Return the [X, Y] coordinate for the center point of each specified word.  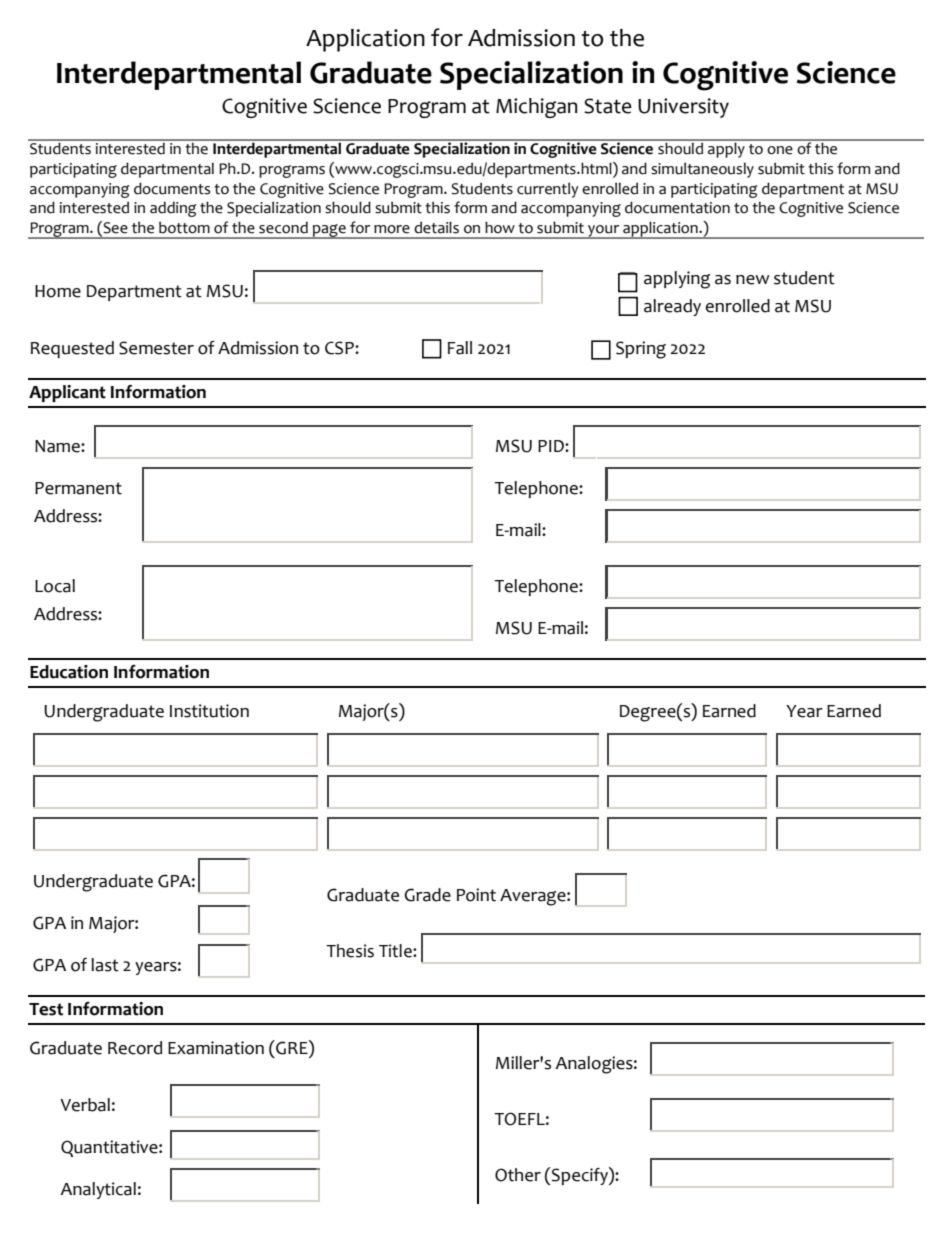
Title [396, 951]
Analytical [98, 1190]
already [672, 307]
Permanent [78, 488]
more [392, 229]
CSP [340, 348]
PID [552, 446]
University [683, 108]
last [105, 965]
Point [476, 895]
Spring [641, 350]
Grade [427, 895]
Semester [156, 348]
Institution [209, 711]
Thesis [350, 951]
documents [172, 188]
